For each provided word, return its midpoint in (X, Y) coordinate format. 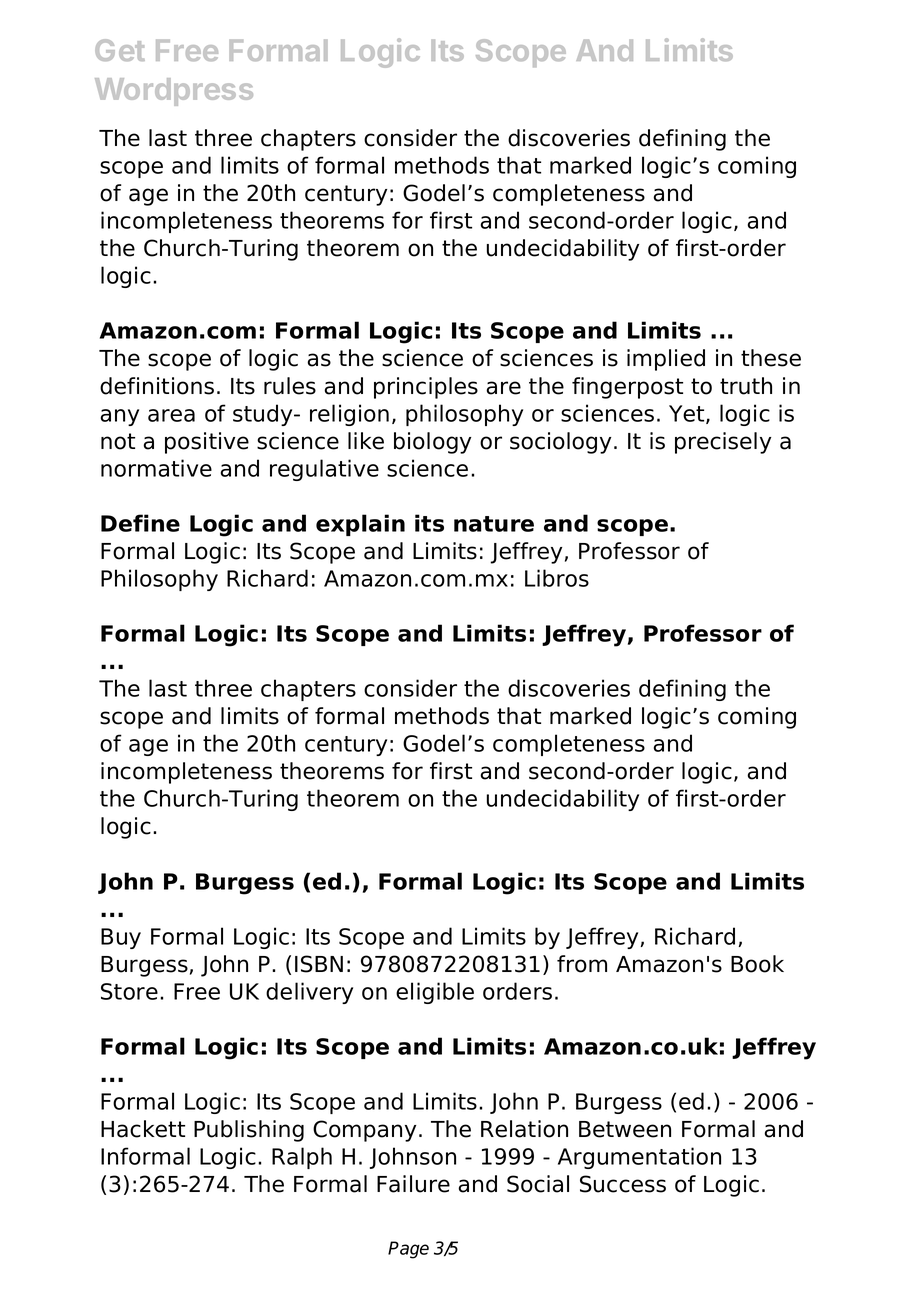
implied (666, 360)
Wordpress (174, 92)
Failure (413, 1184)
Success (623, 1184)
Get (120, 50)
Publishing (249, 1131)
